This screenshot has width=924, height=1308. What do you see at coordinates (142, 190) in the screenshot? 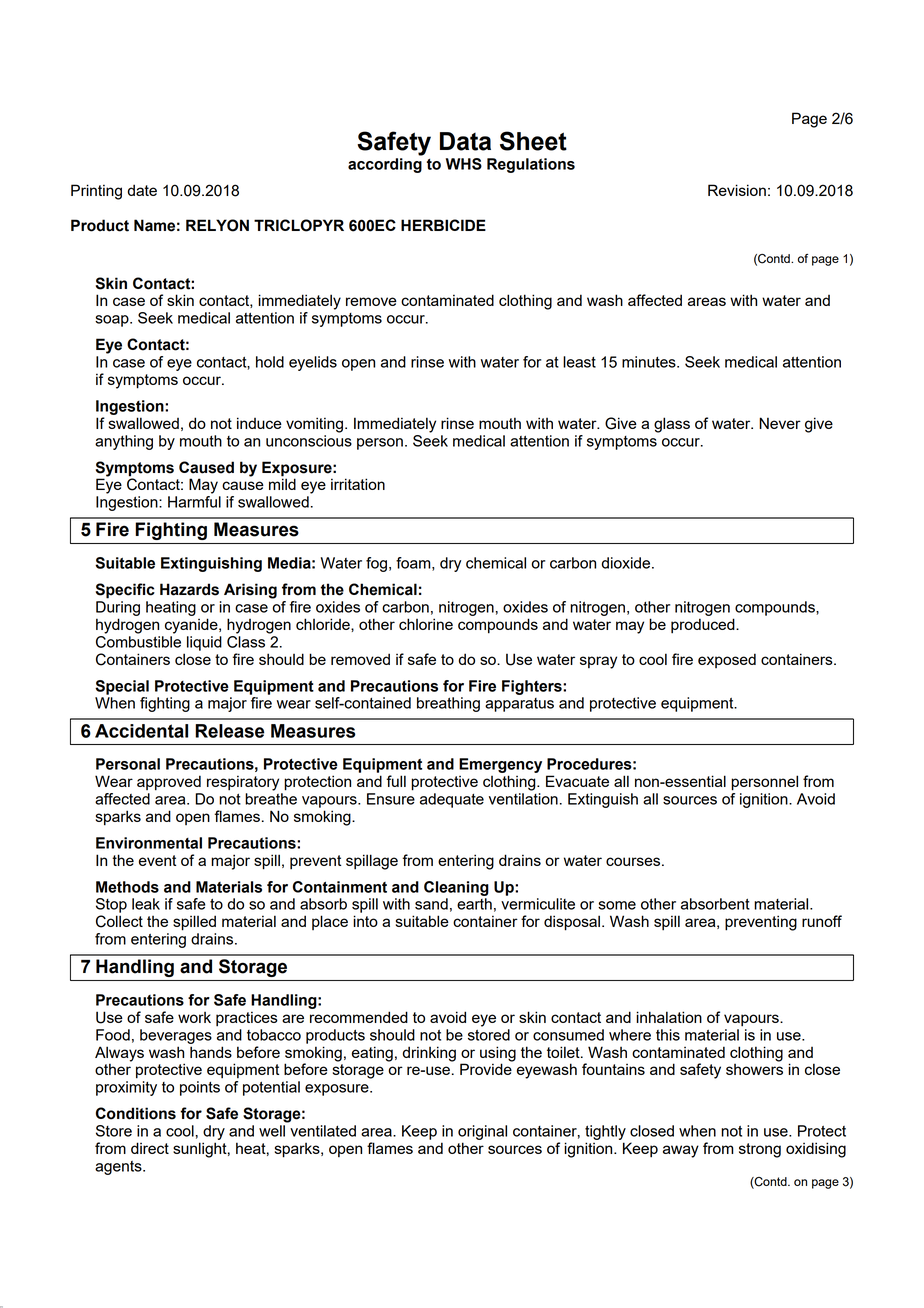
I see `date` at bounding box center [142, 190].
